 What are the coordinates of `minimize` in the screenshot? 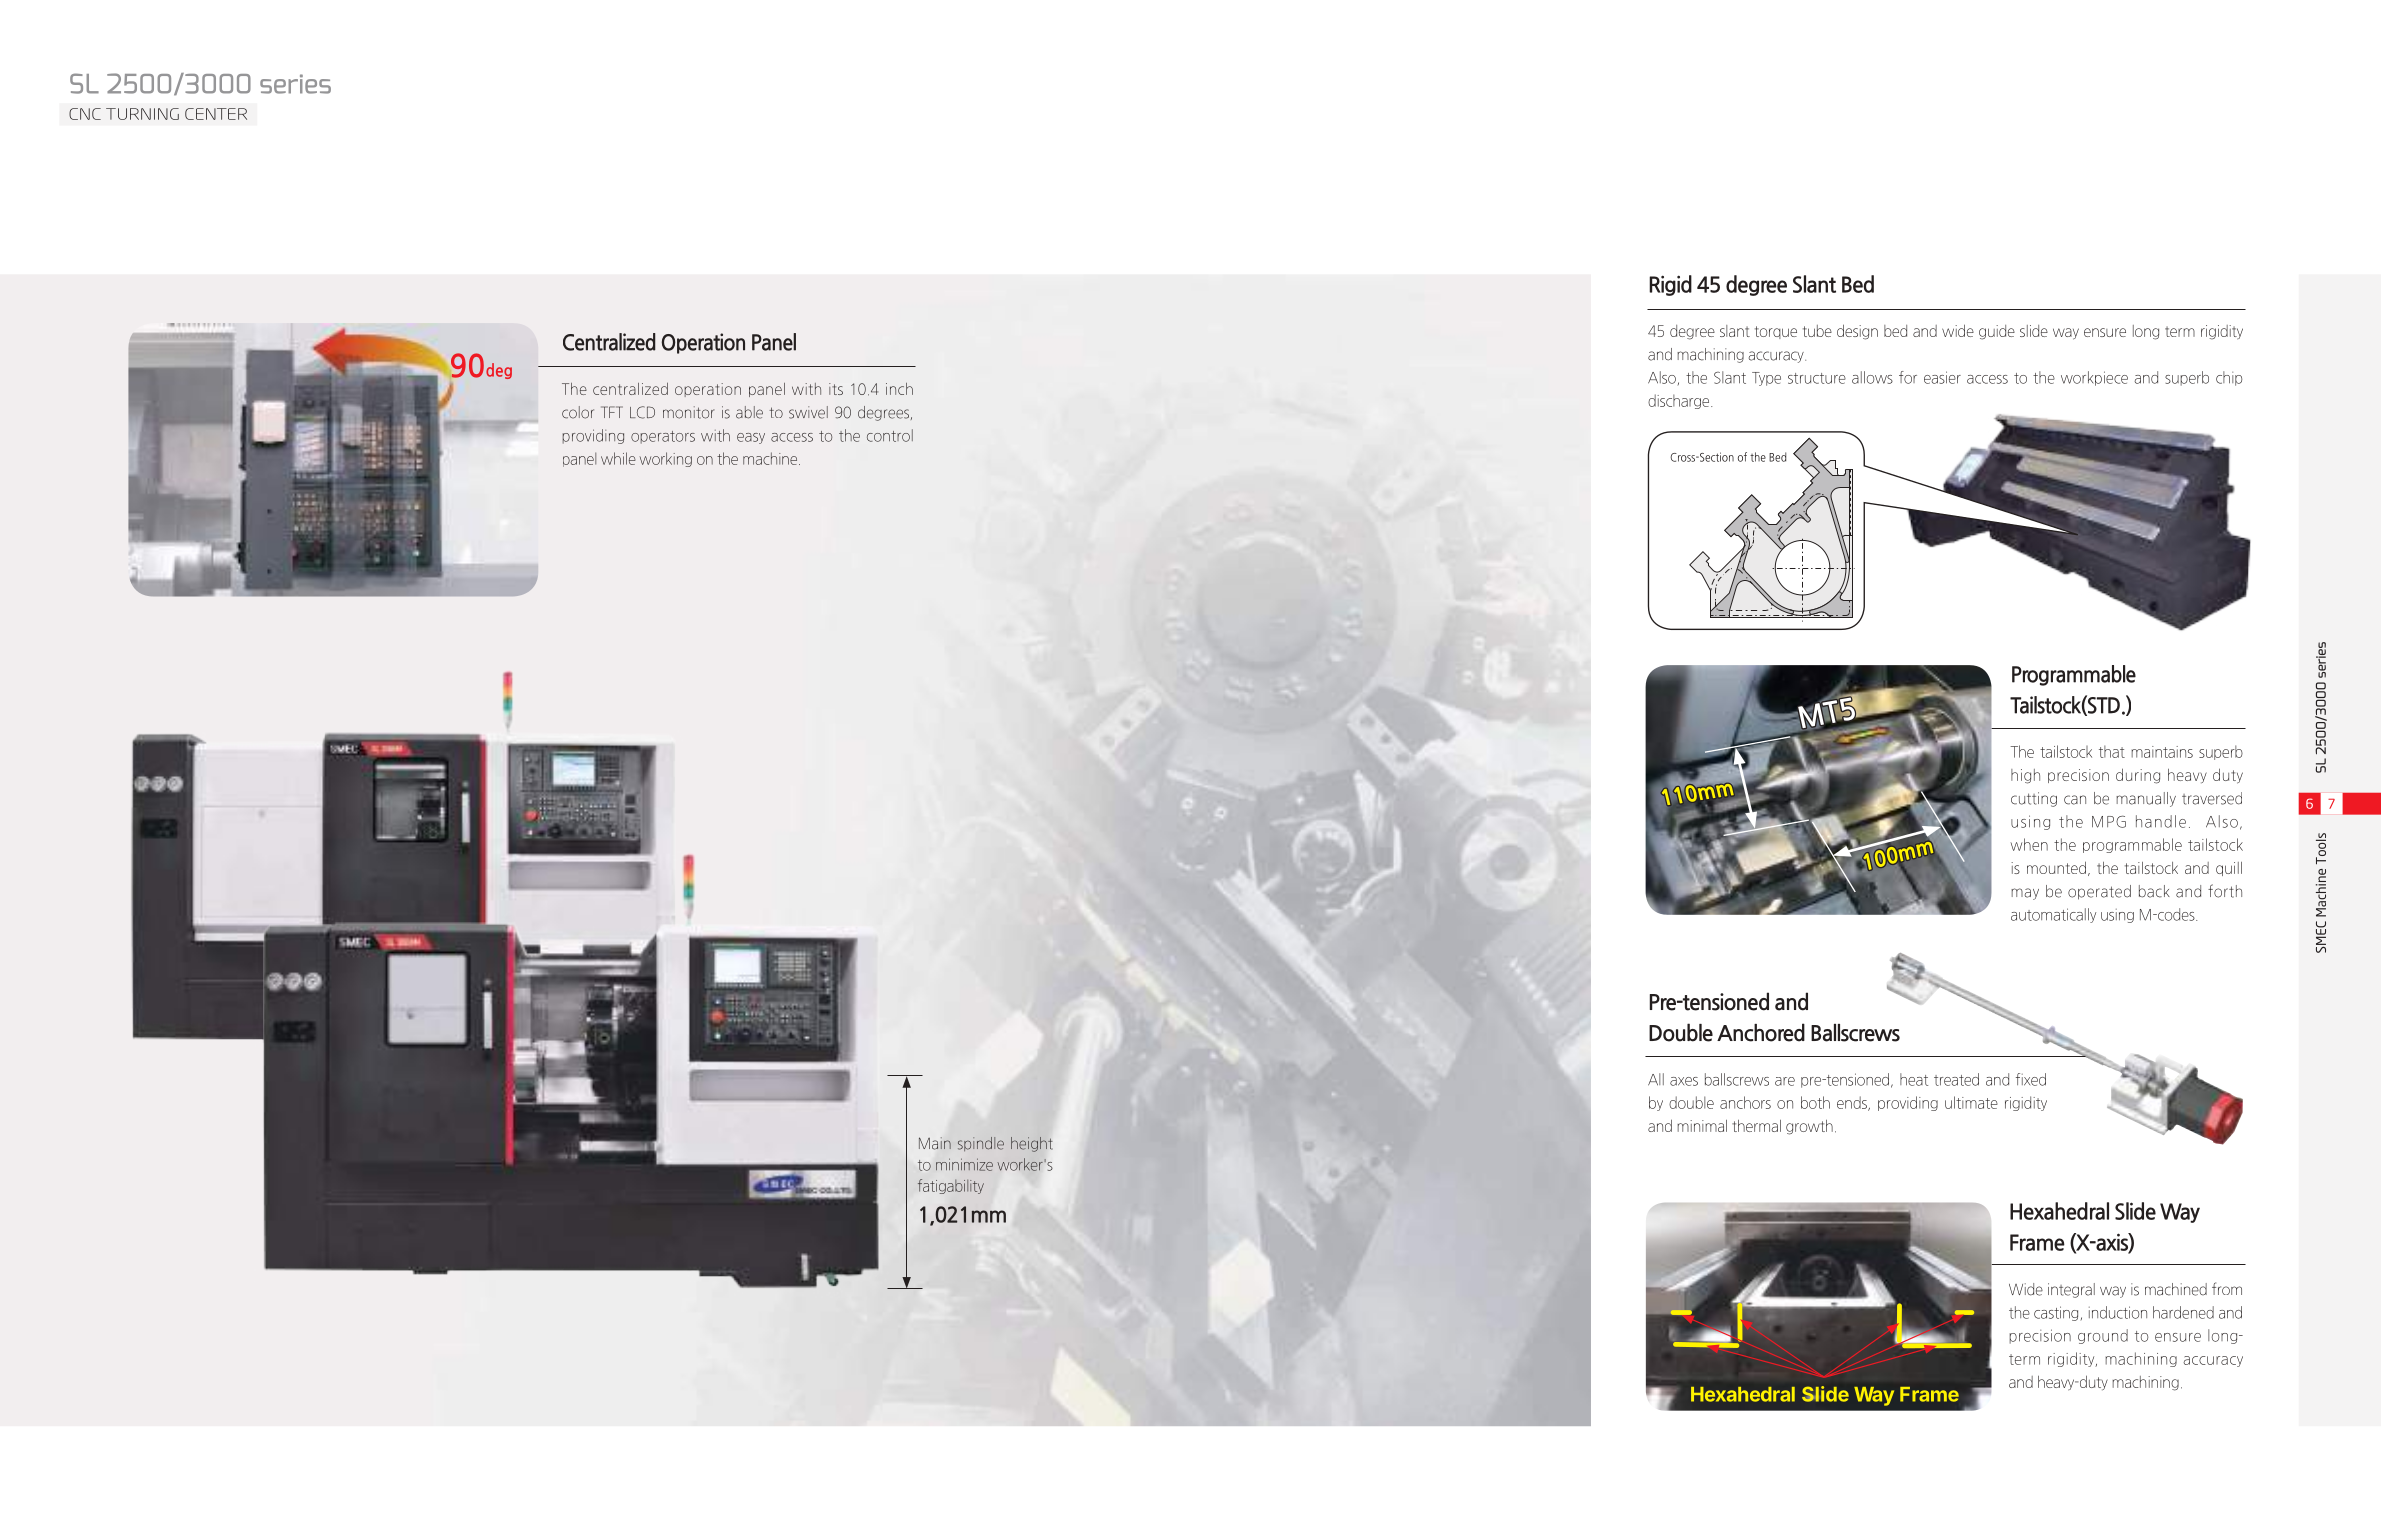 It's located at (964, 1164).
